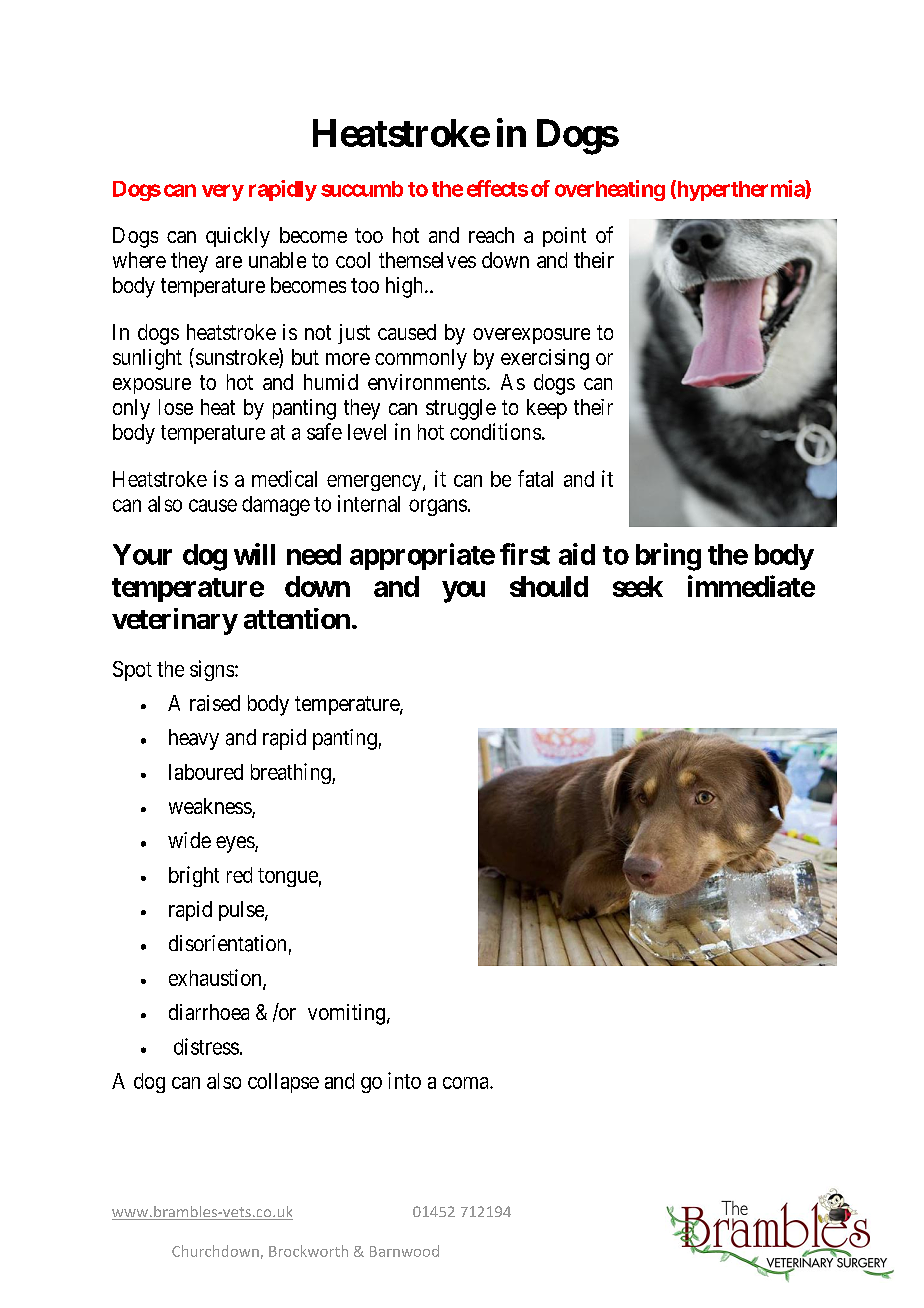  I want to click on attention, so click(297, 618).
